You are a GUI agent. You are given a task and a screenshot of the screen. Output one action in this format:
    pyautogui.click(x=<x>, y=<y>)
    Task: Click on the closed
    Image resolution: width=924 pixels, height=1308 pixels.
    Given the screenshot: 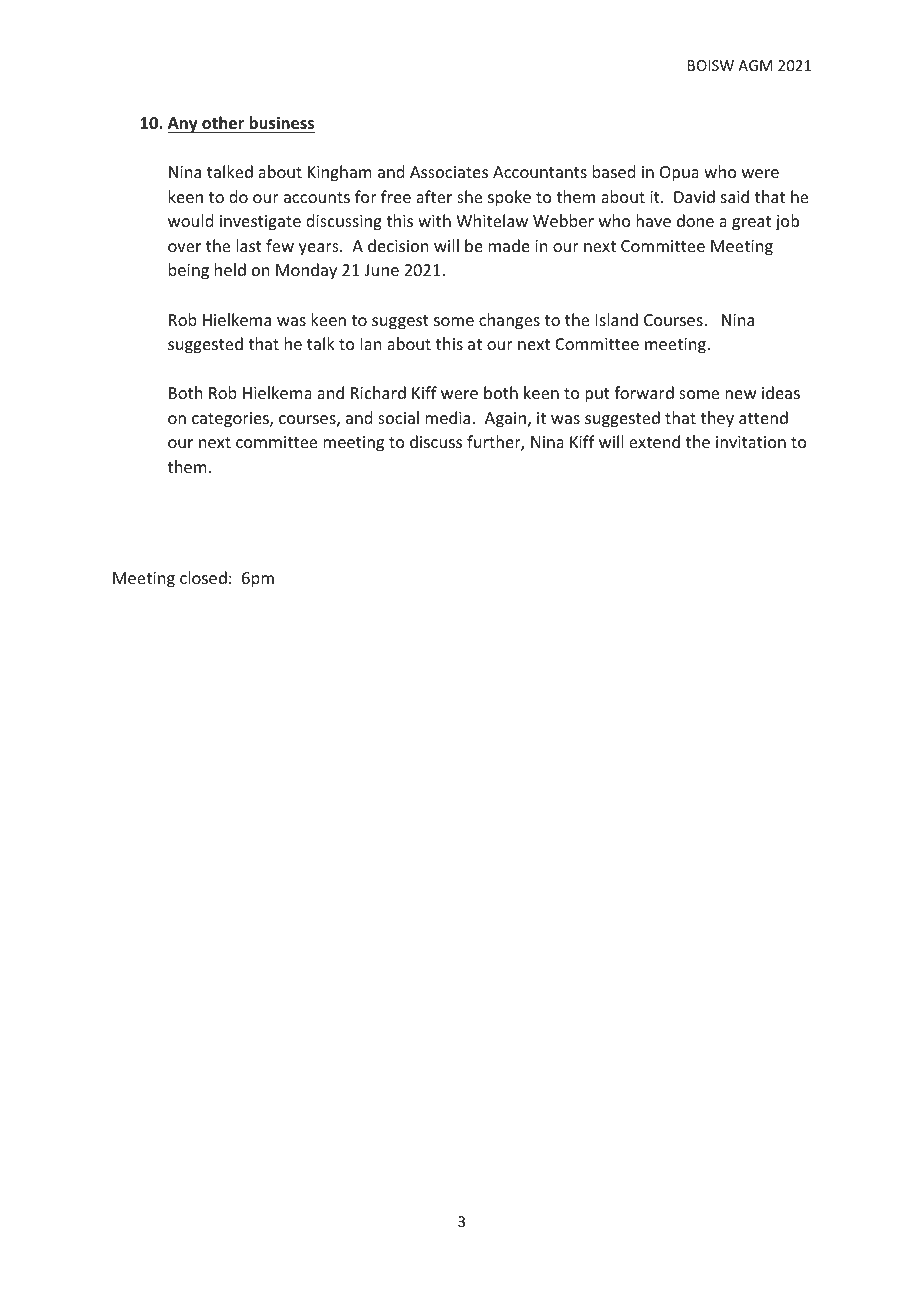 What is the action you would take?
    pyautogui.click(x=203, y=577)
